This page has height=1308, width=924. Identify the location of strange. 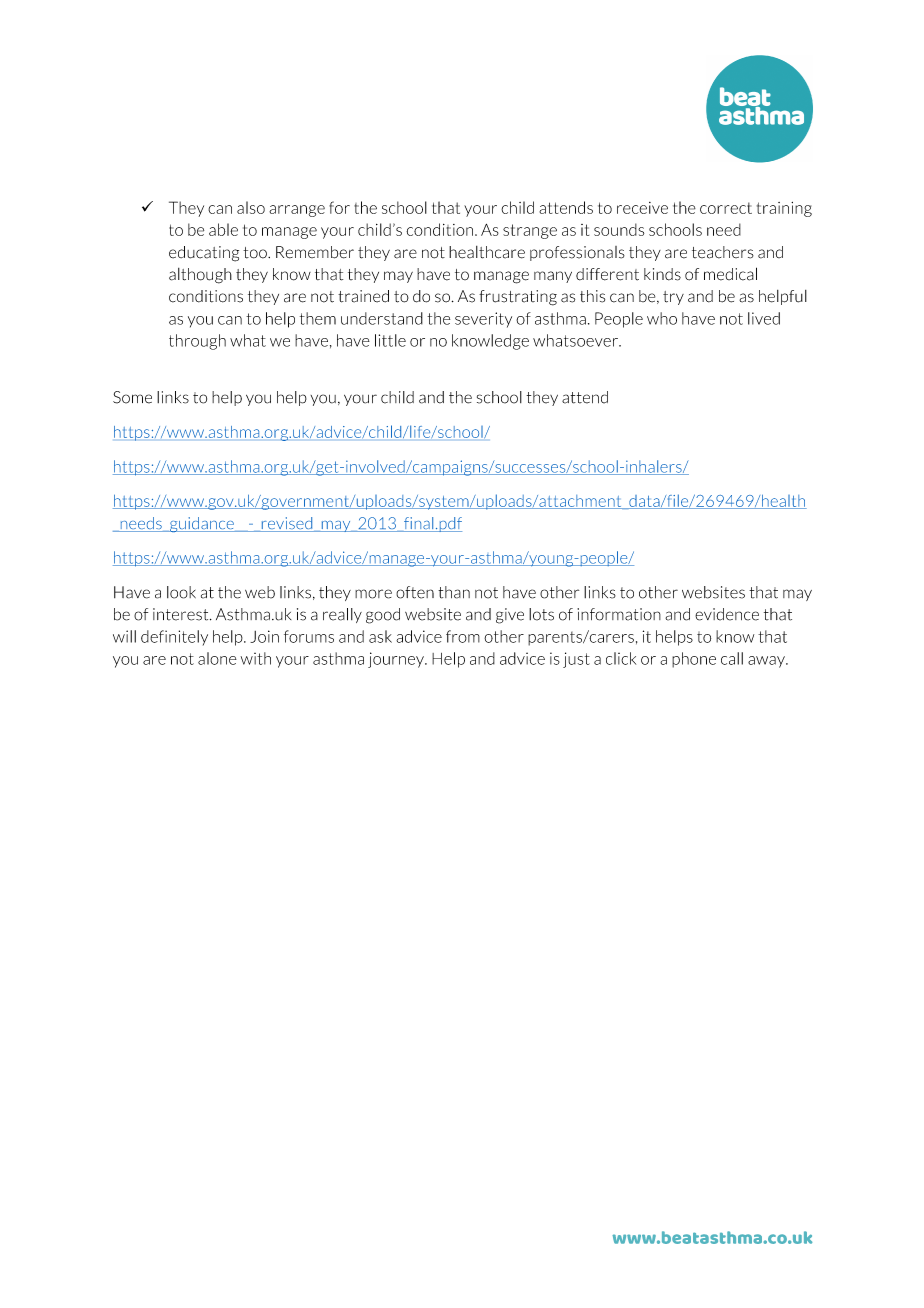
(530, 231).
